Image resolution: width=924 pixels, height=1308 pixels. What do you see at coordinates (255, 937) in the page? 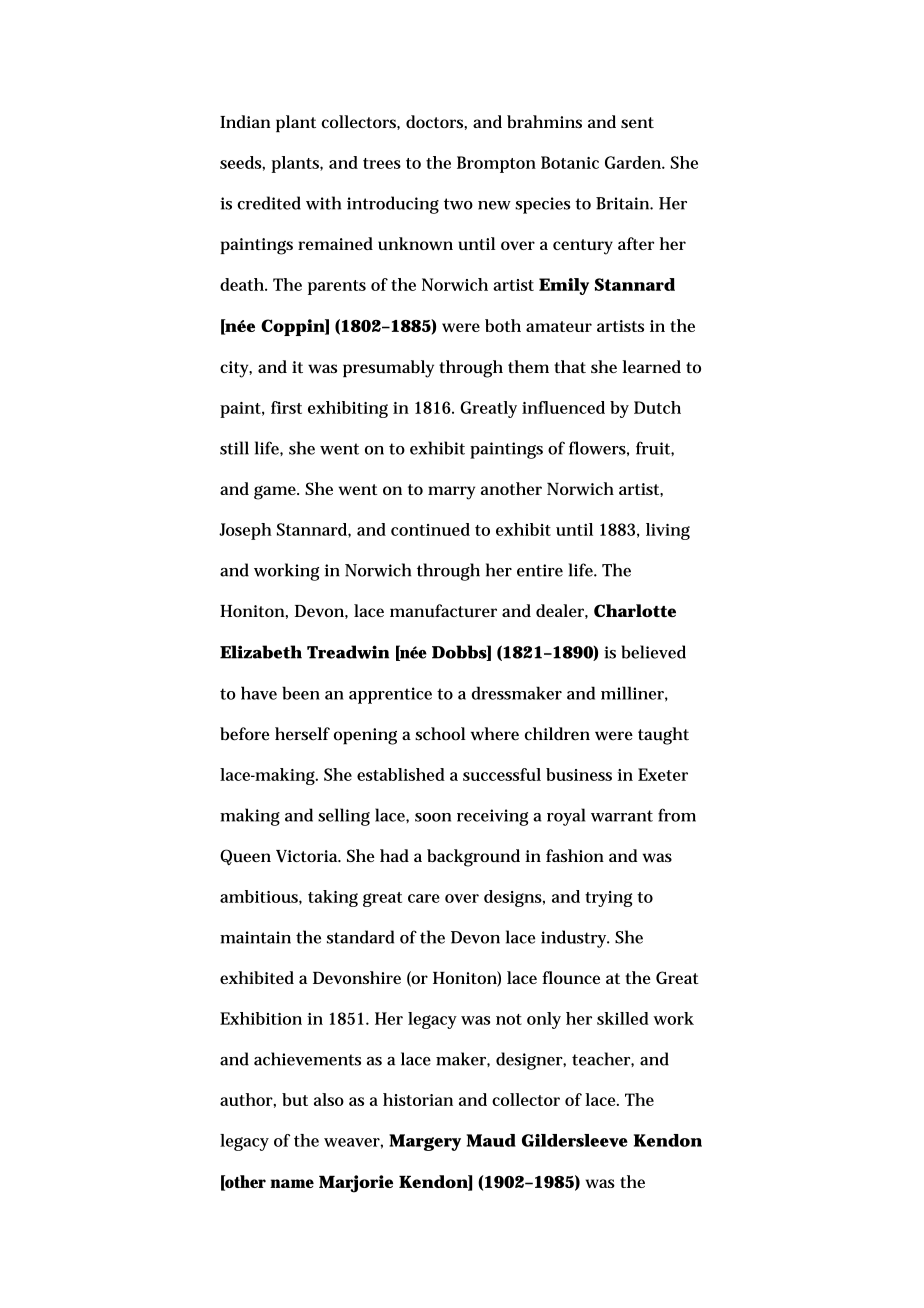
I see `maintain` at bounding box center [255, 937].
